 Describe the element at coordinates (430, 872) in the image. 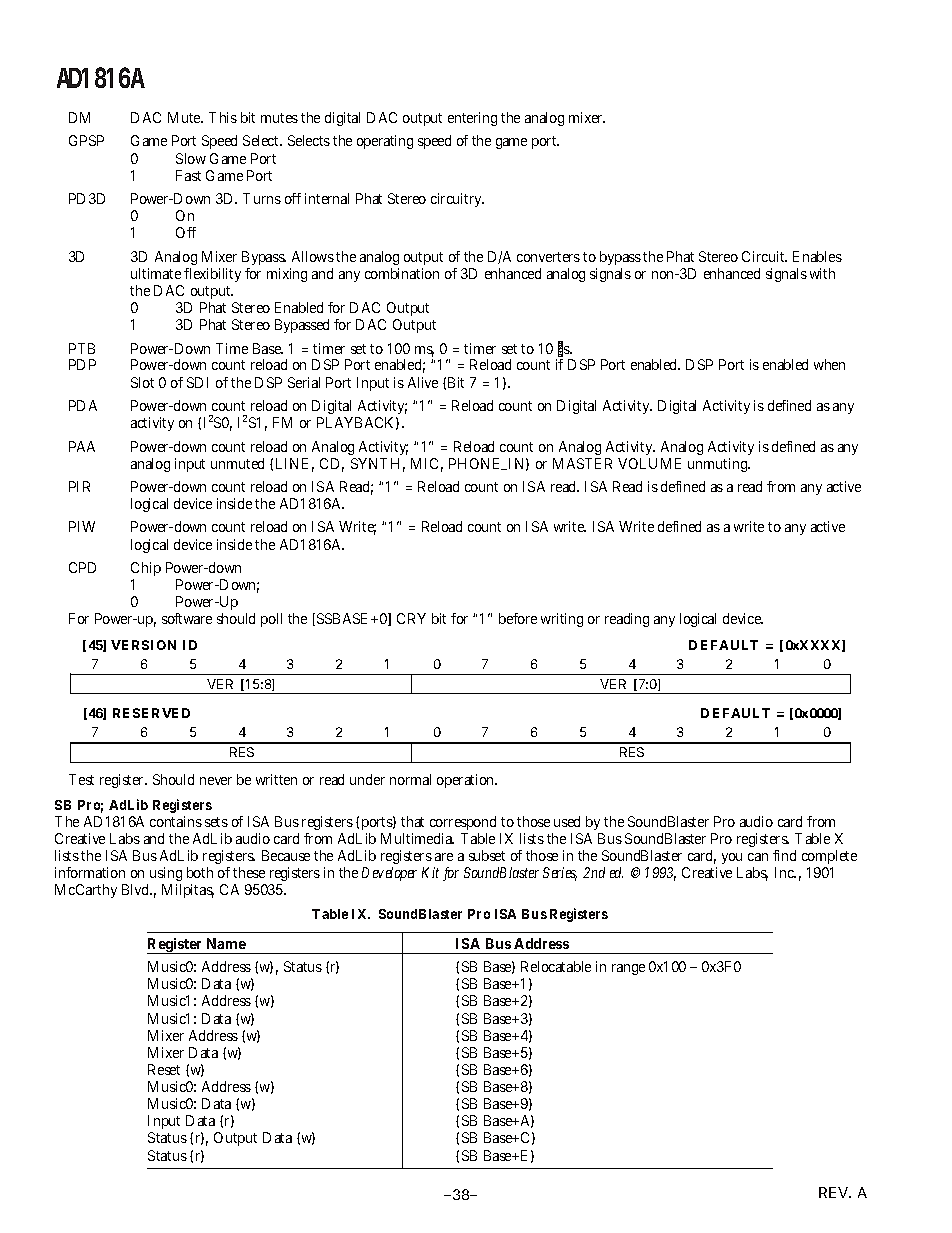

I see `Kit` at that location.
